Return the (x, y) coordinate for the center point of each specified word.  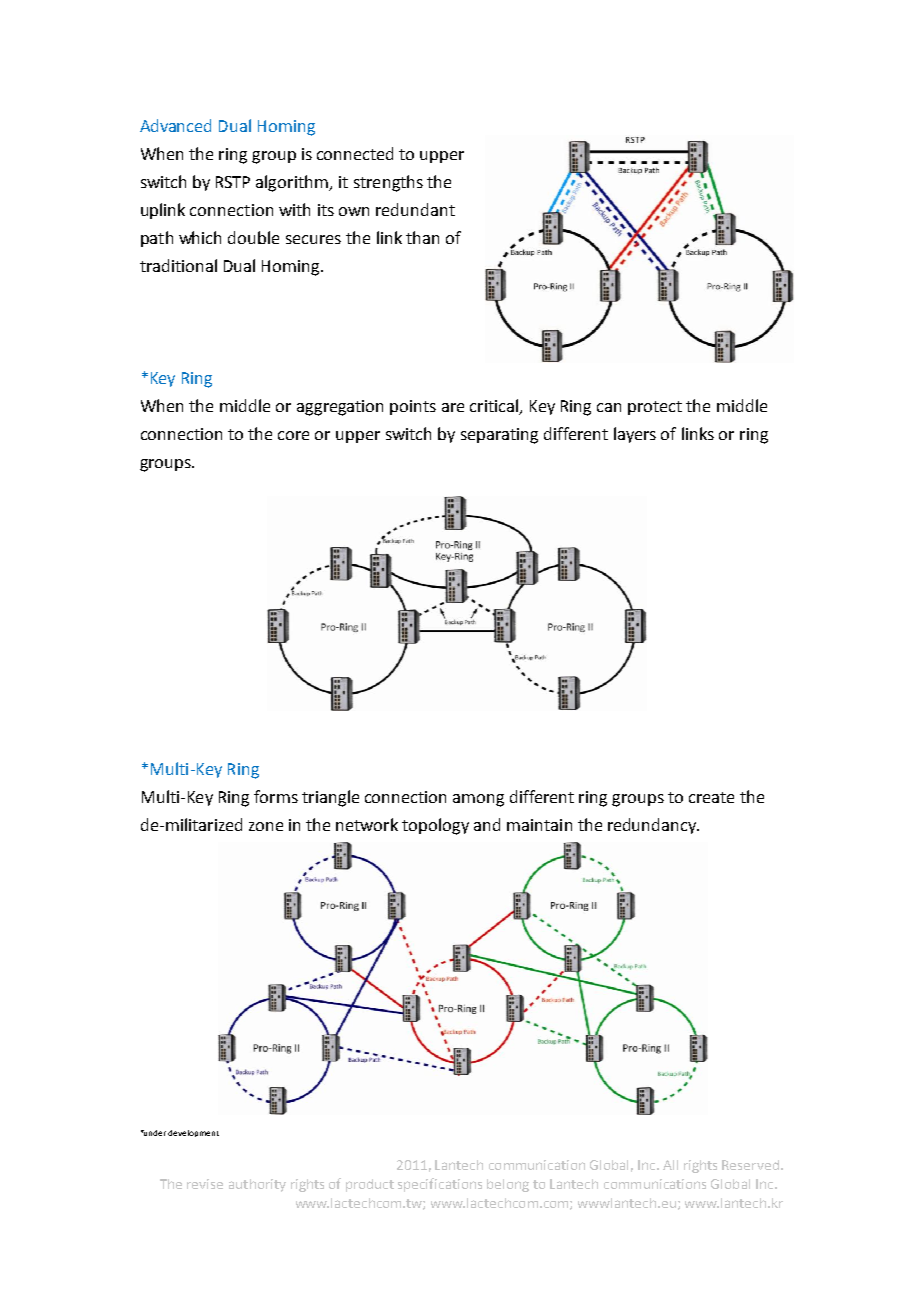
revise (205, 1184)
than (422, 237)
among (478, 800)
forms (276, 796)
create (711, 797)
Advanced (175, 125)
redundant (415, 209)
